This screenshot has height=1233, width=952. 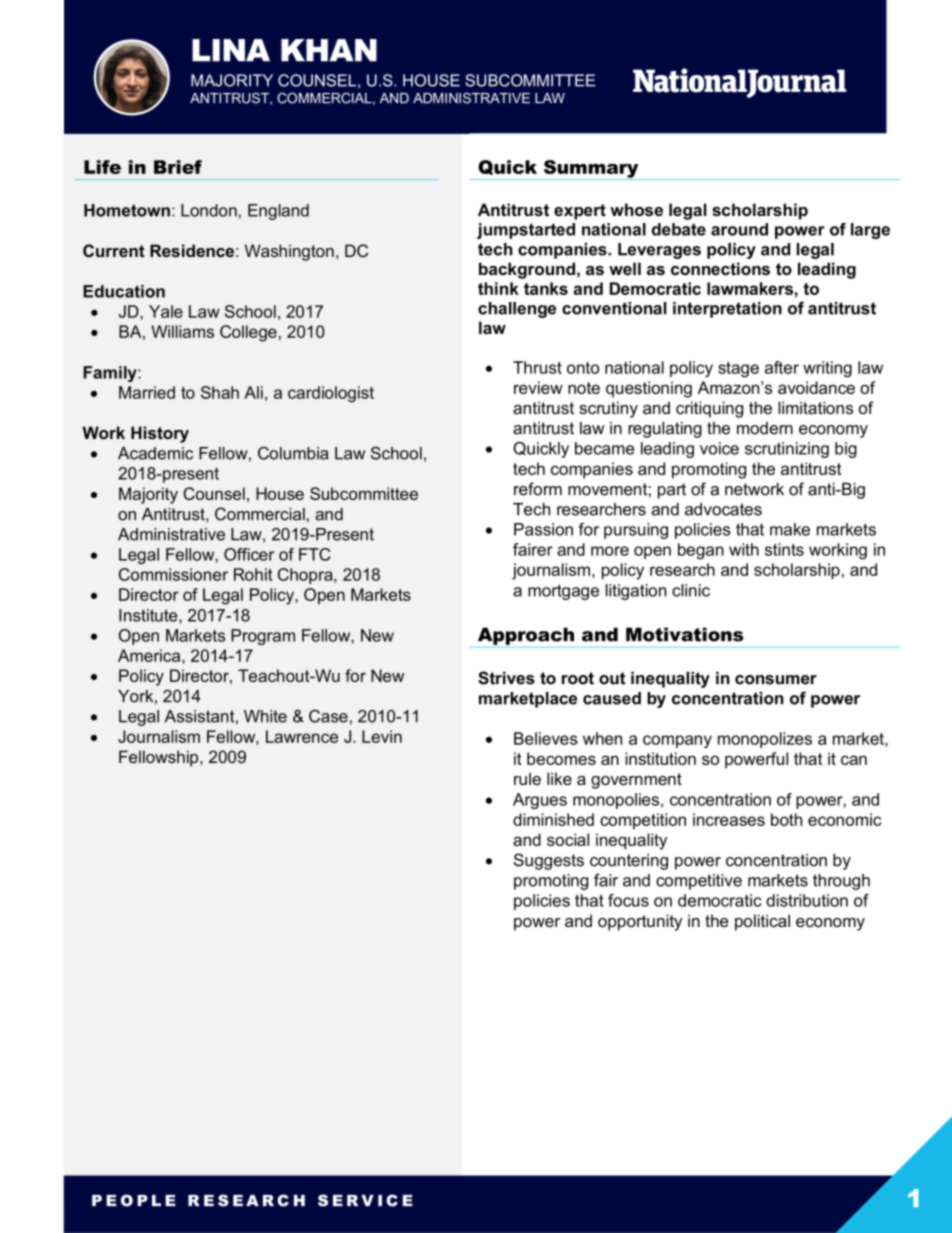 I want to click on Approach, so click(x=526, y=636).
